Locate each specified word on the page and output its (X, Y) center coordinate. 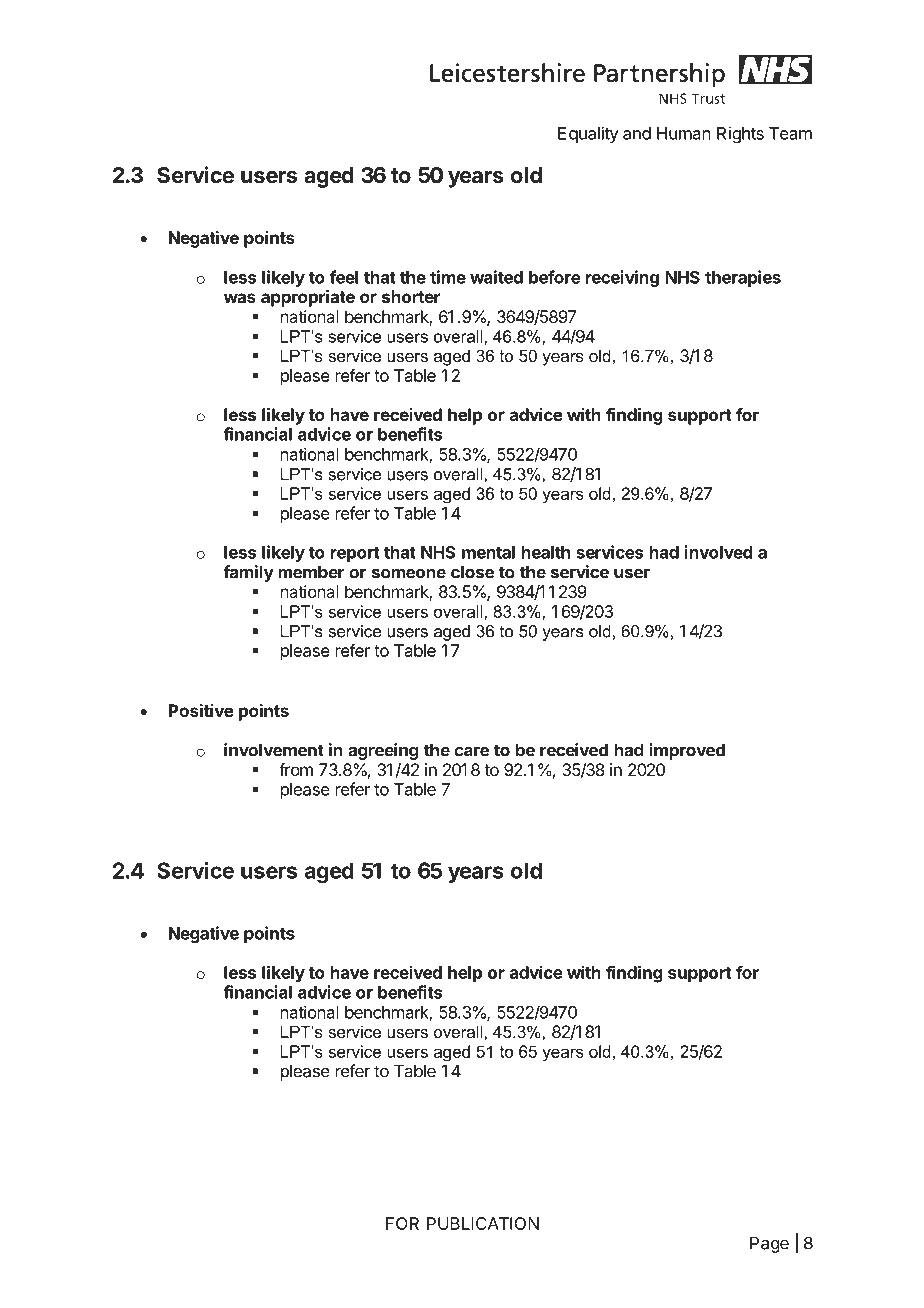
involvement (274, 750)
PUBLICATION (483, 1223)
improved (687, 751)
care (472, 751)
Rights (740, 134)
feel (344, 277)
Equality (588, 134)
